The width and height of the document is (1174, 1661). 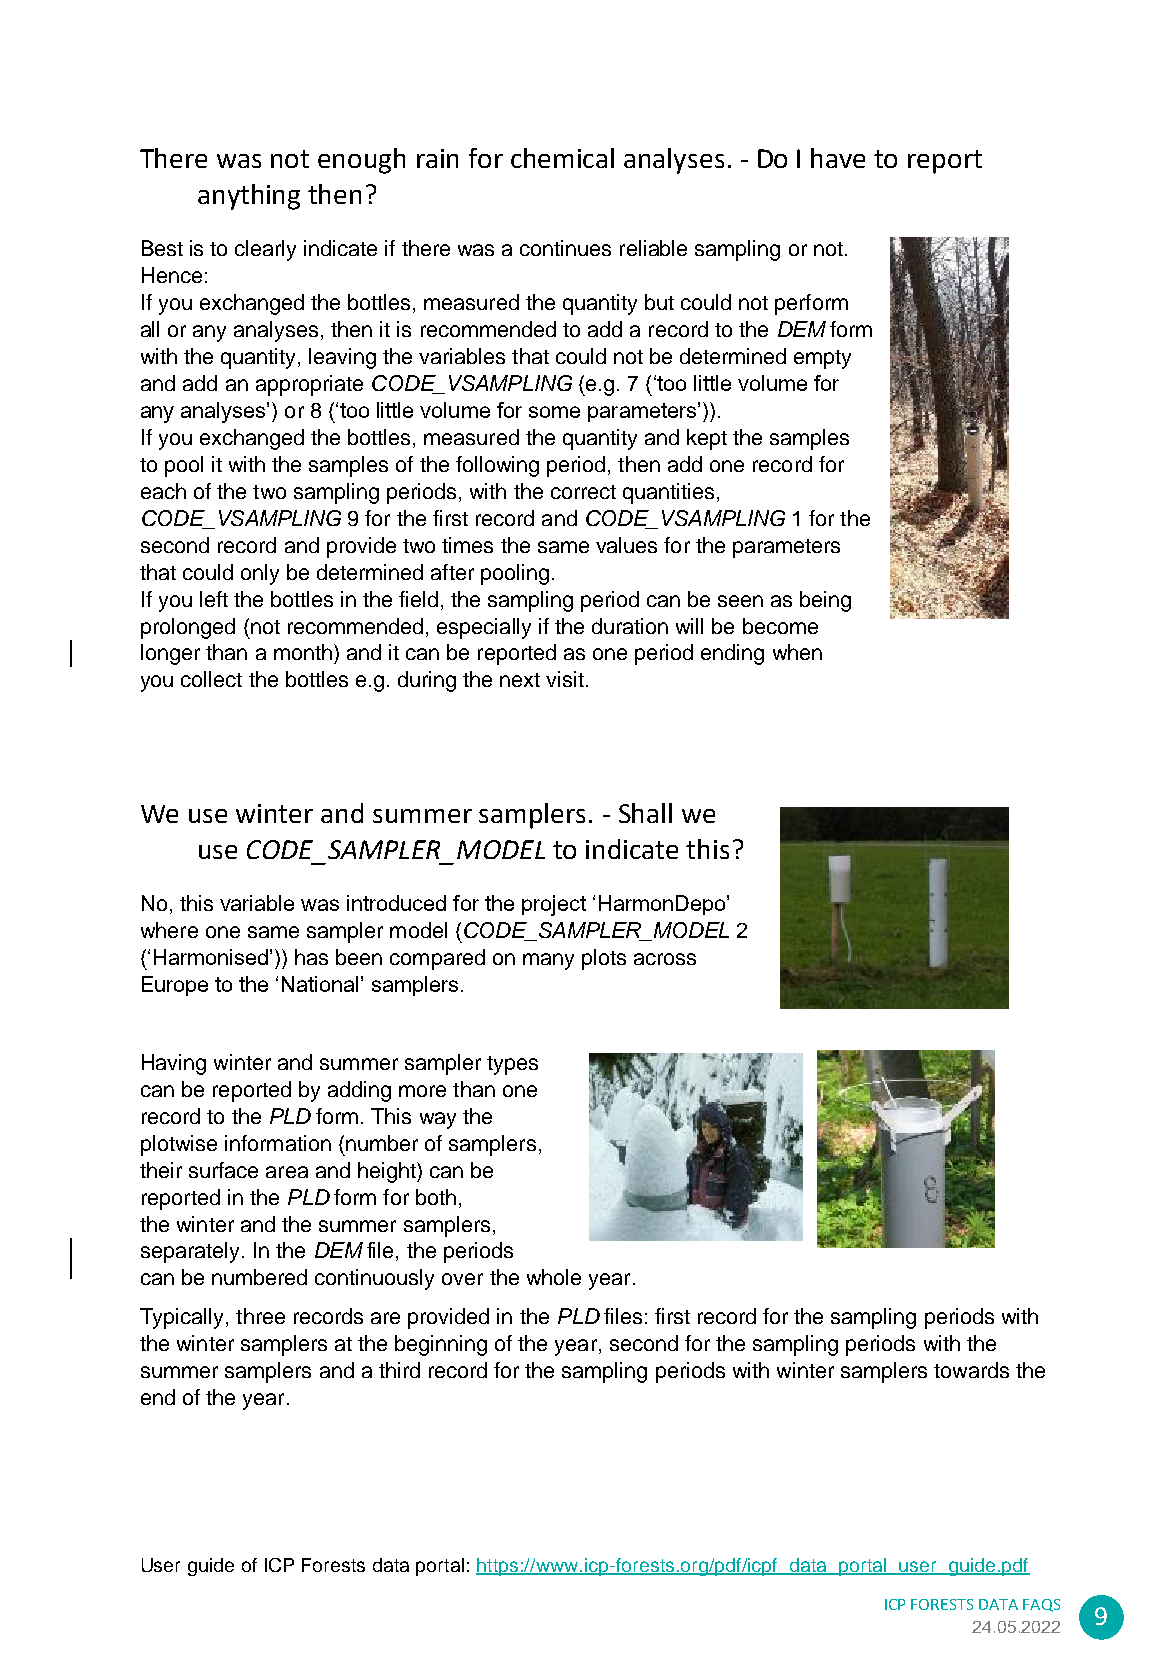 I want to click on being, so click(x=825, y=601).
